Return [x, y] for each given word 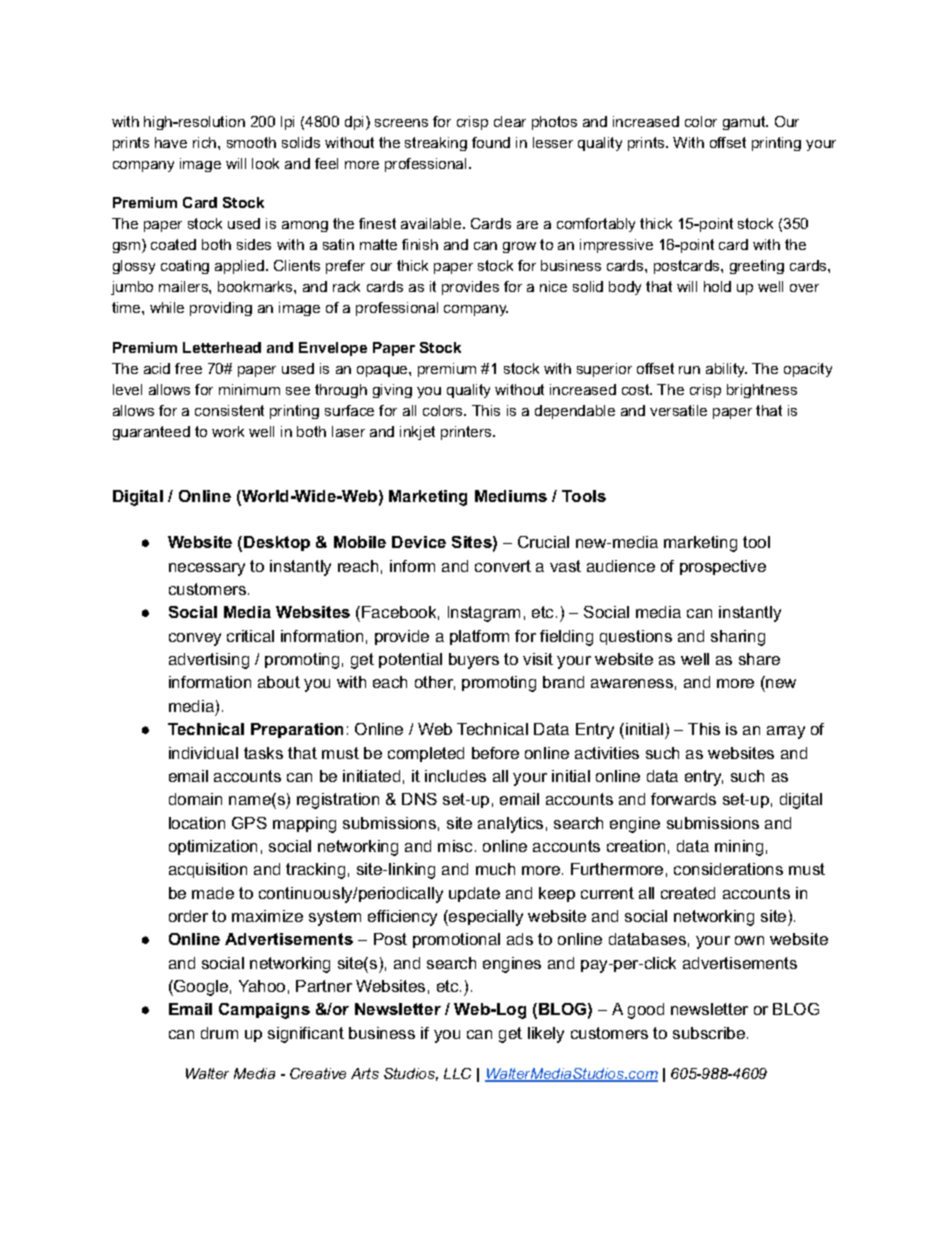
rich [206, 142]
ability [726, 370]
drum [219, 1033]
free [188, 368]
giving [392, 391]
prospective [723, 567]
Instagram [484, 614]
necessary [207, 569]
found [491, 142]
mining [739, 848]
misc [455, 846]
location [197, 823]
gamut [745, 123]
